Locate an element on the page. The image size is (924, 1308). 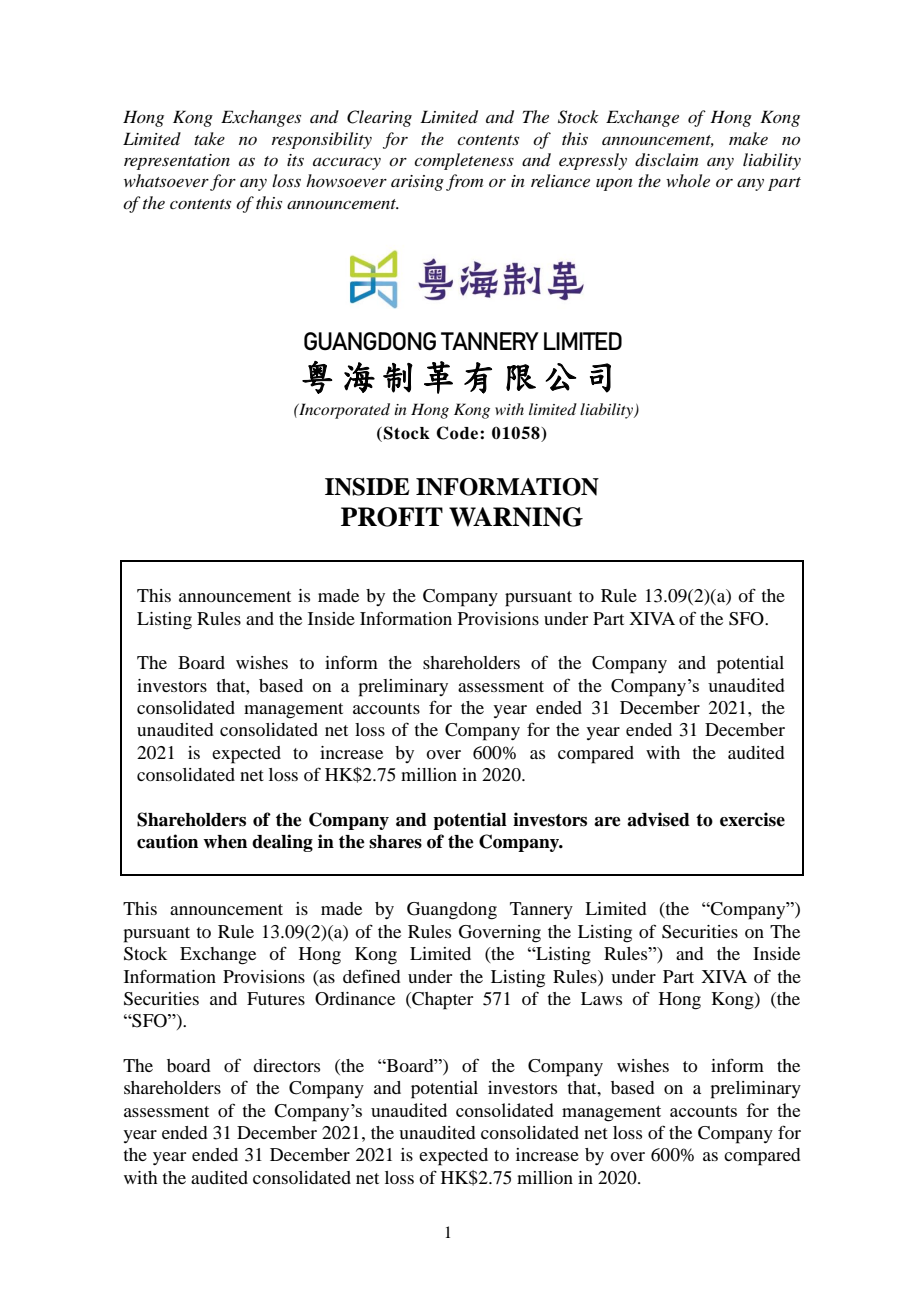
directors is located at coordinates (286, 1065).
